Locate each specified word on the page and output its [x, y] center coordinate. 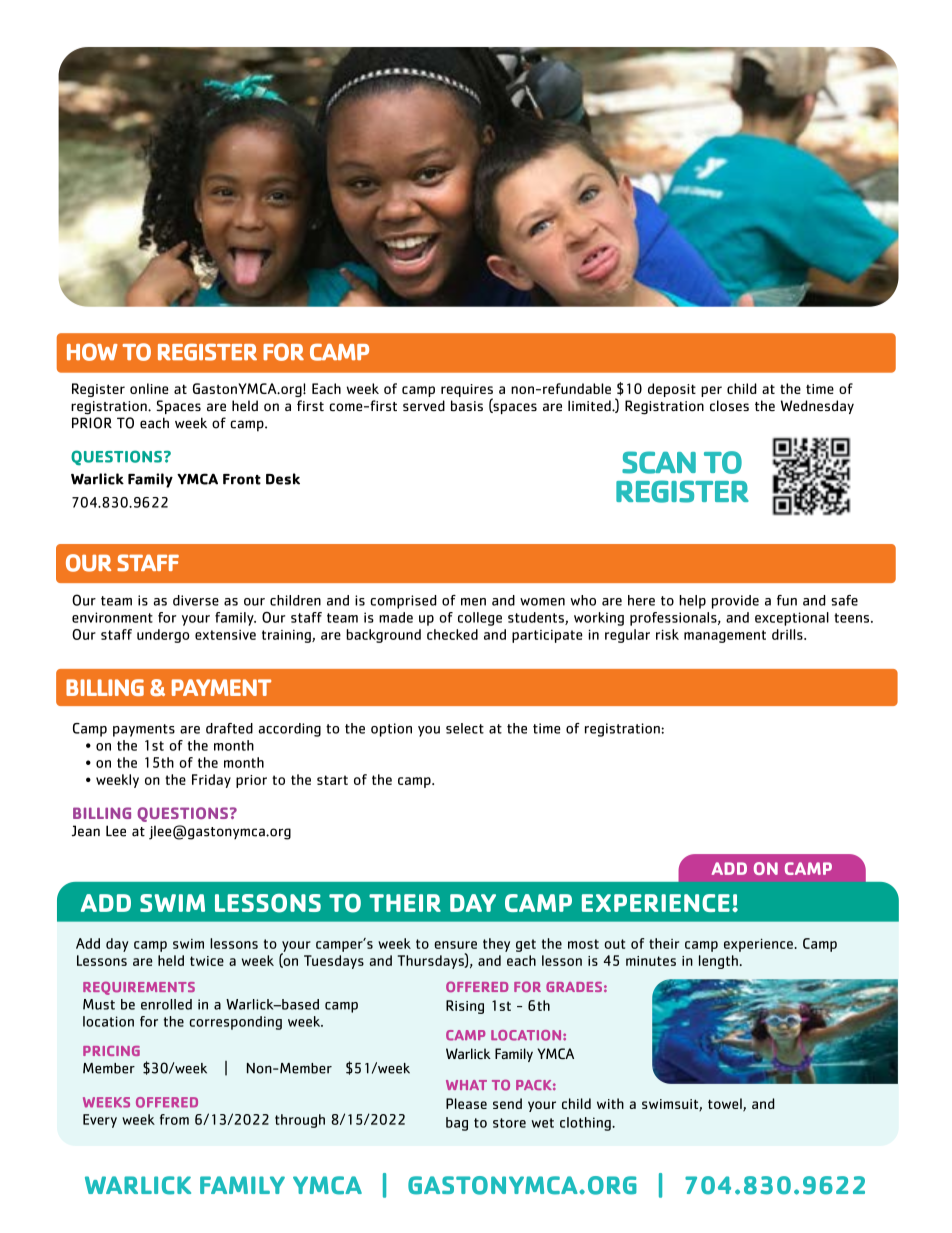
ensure [455, 945]
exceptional [792, 619]
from [174, 1119]
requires [467, 392]
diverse [196, 600]
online [149, 388]
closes [729, 406]
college [480, 619]
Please [466, 1103]
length [718, 962]
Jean [86, 831]
